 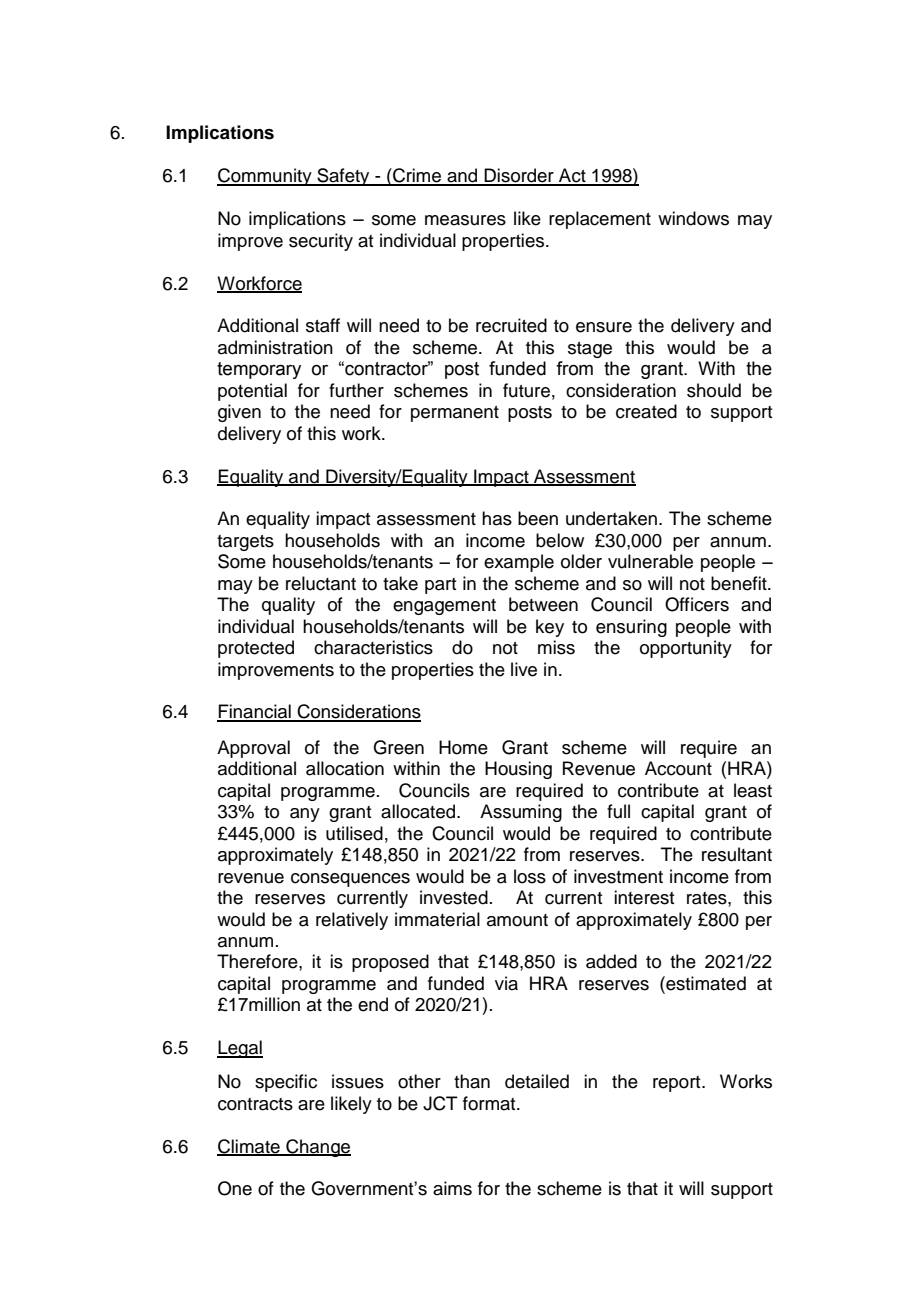 I want to click on permanent, so click(x=455, y=414).
